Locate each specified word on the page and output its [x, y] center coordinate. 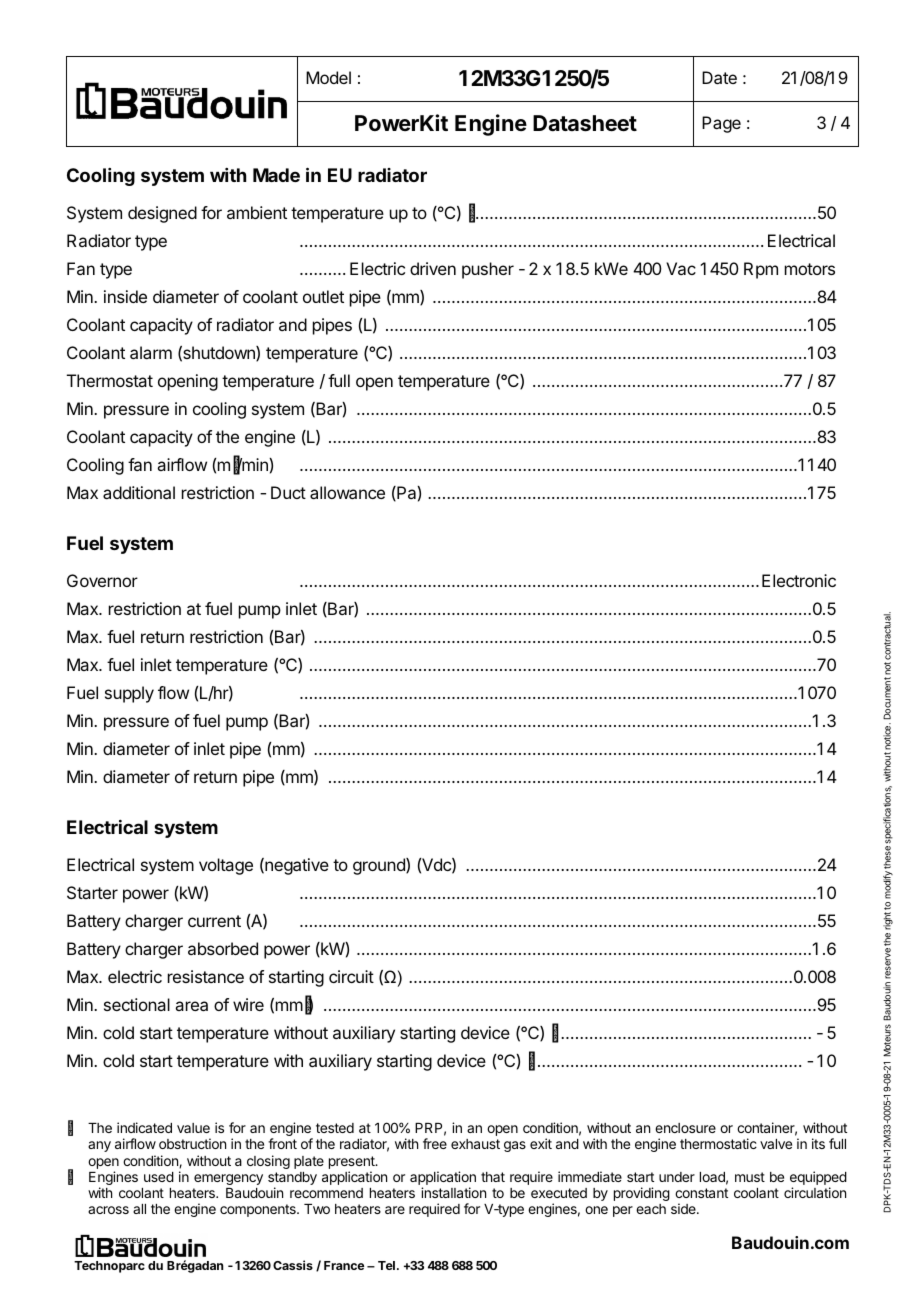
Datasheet [585, 123]
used [159, 1177]
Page [721, 124]
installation [453, 1192]
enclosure [685, 1128]
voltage [226, 866]
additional [139, 492]
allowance [347, 492]
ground [380, 866]
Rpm [761, 270]
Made [276, 175]
